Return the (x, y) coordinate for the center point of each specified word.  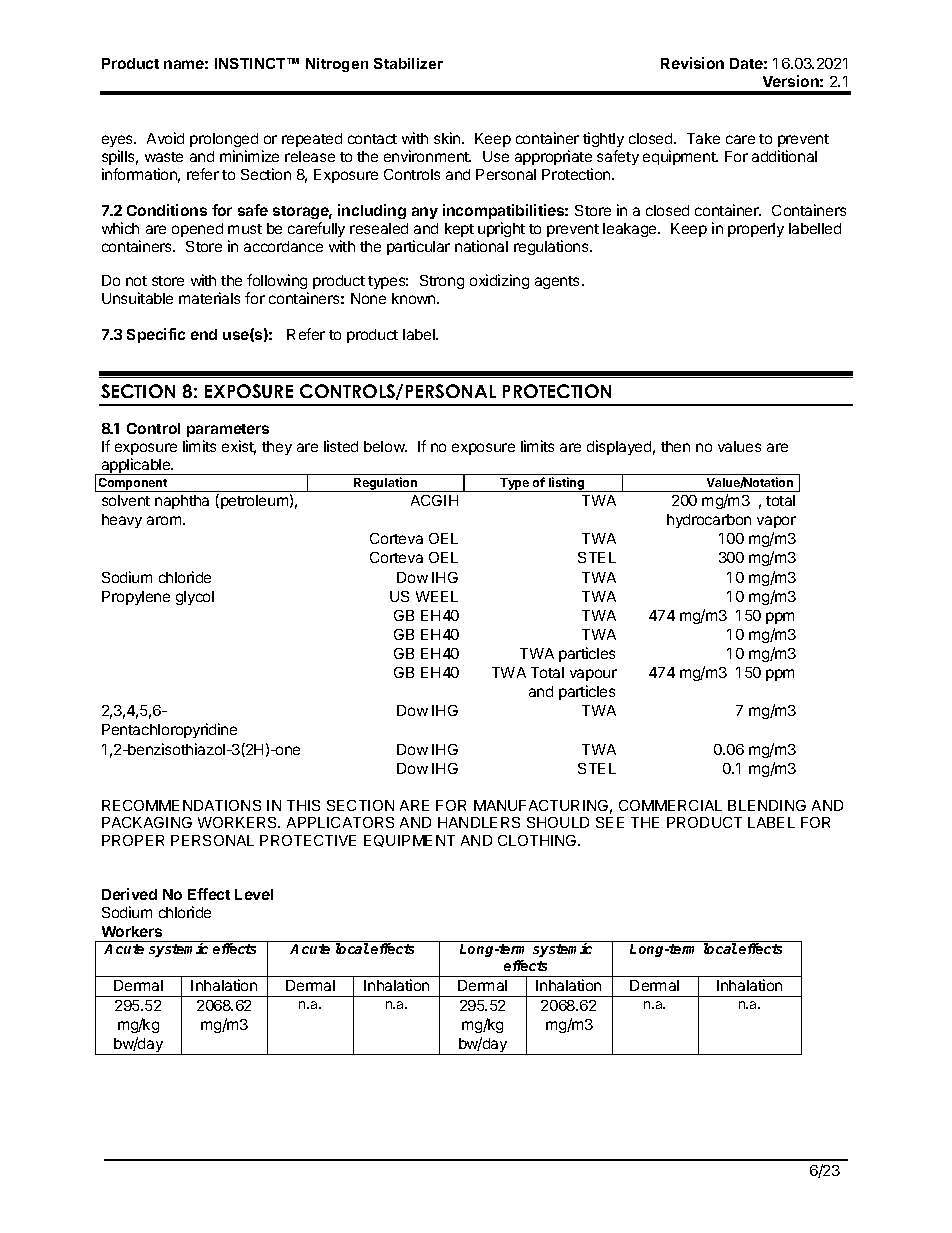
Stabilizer (408, 63)
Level (254, 894)
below (385, 446)
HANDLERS (479, 822)
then (675, 446)
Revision (692, 63)
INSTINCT (251, 63)
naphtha (182, 502)
